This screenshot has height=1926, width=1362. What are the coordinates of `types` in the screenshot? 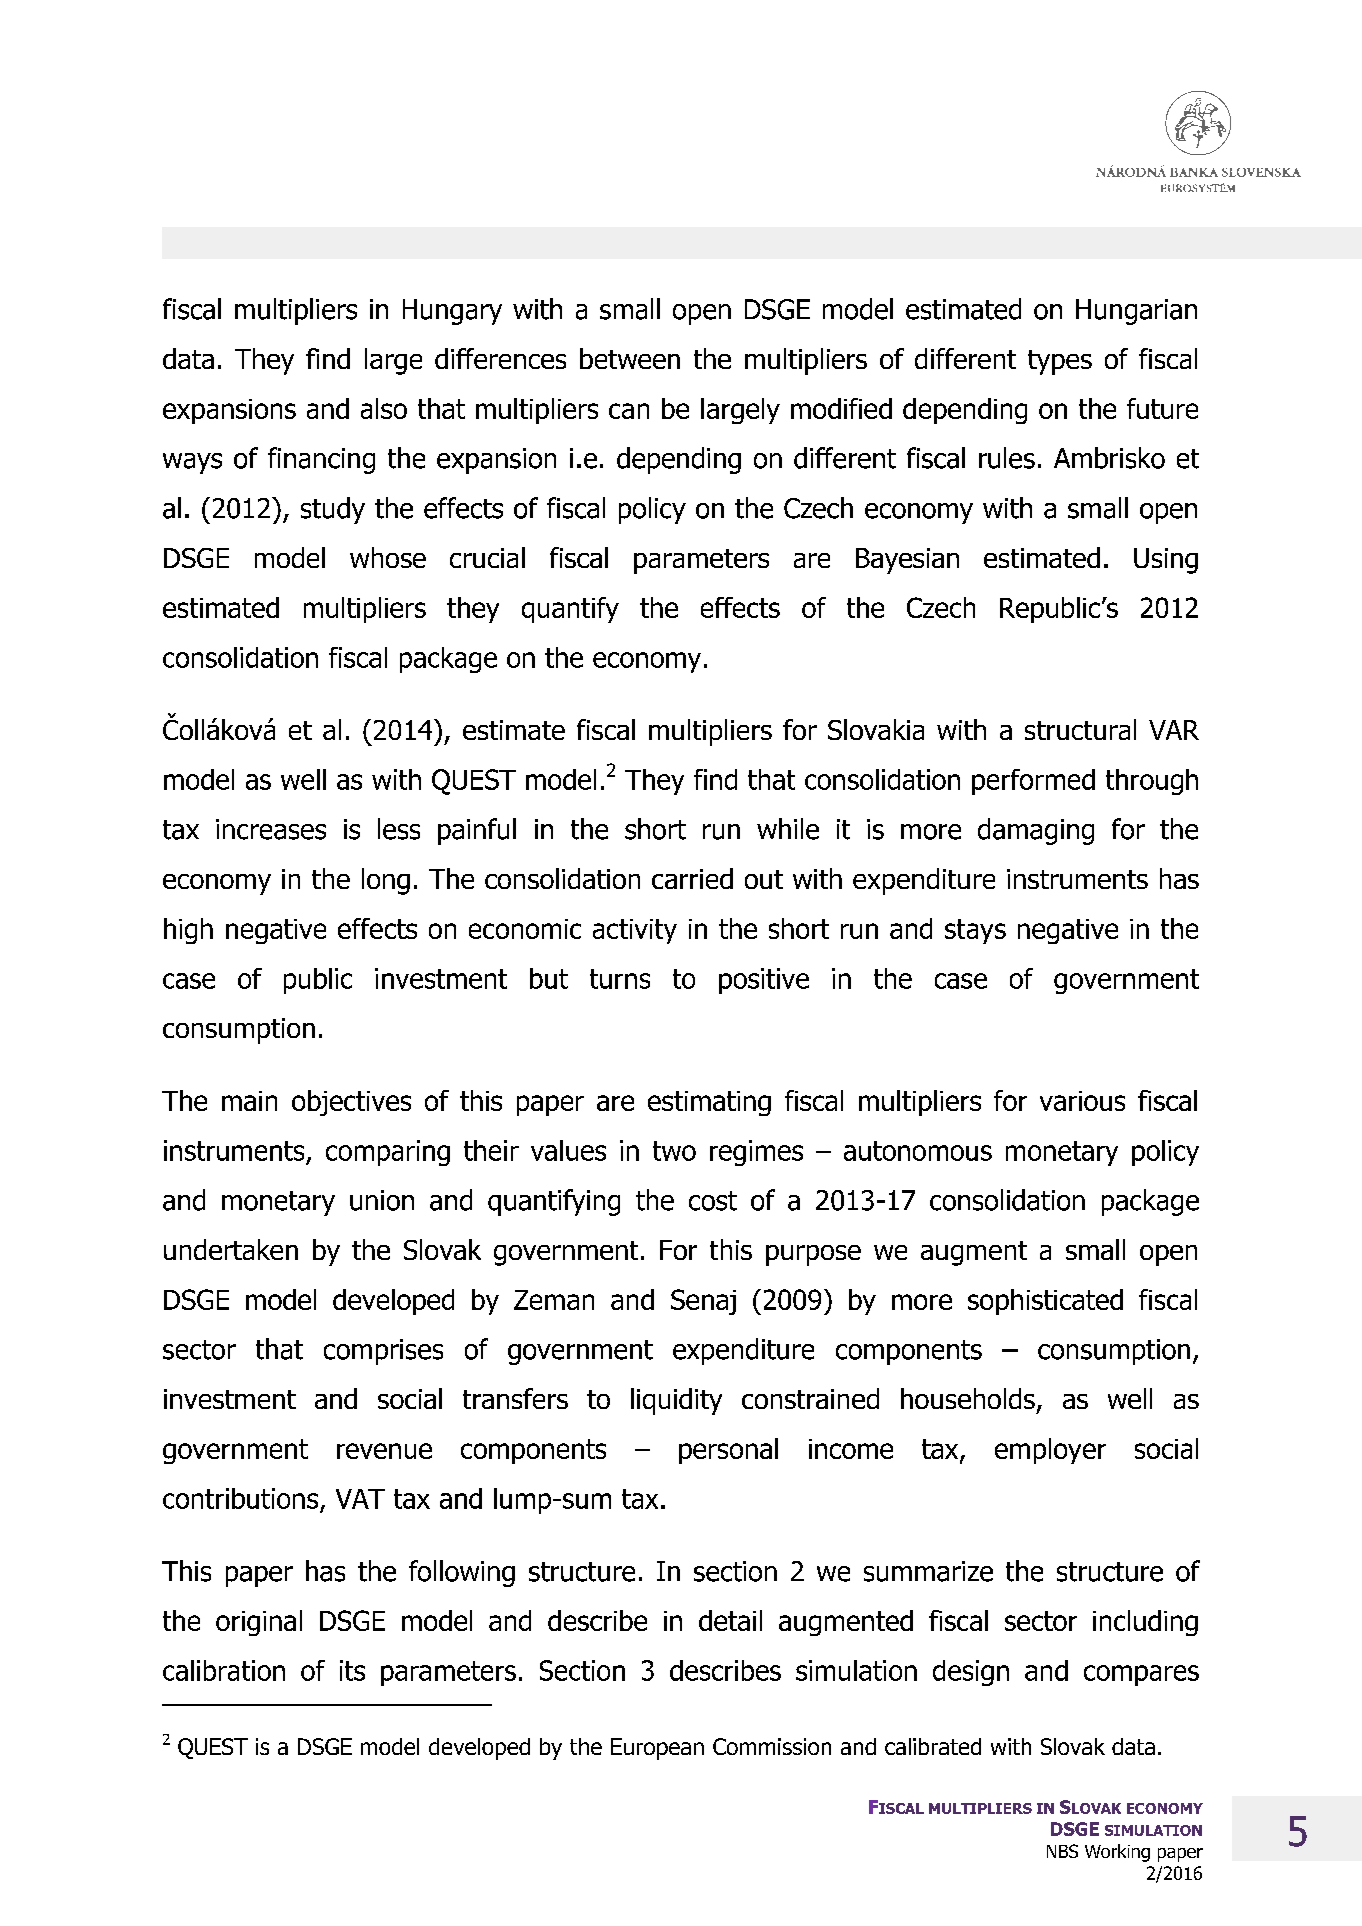 It's located at (1060, 362).
